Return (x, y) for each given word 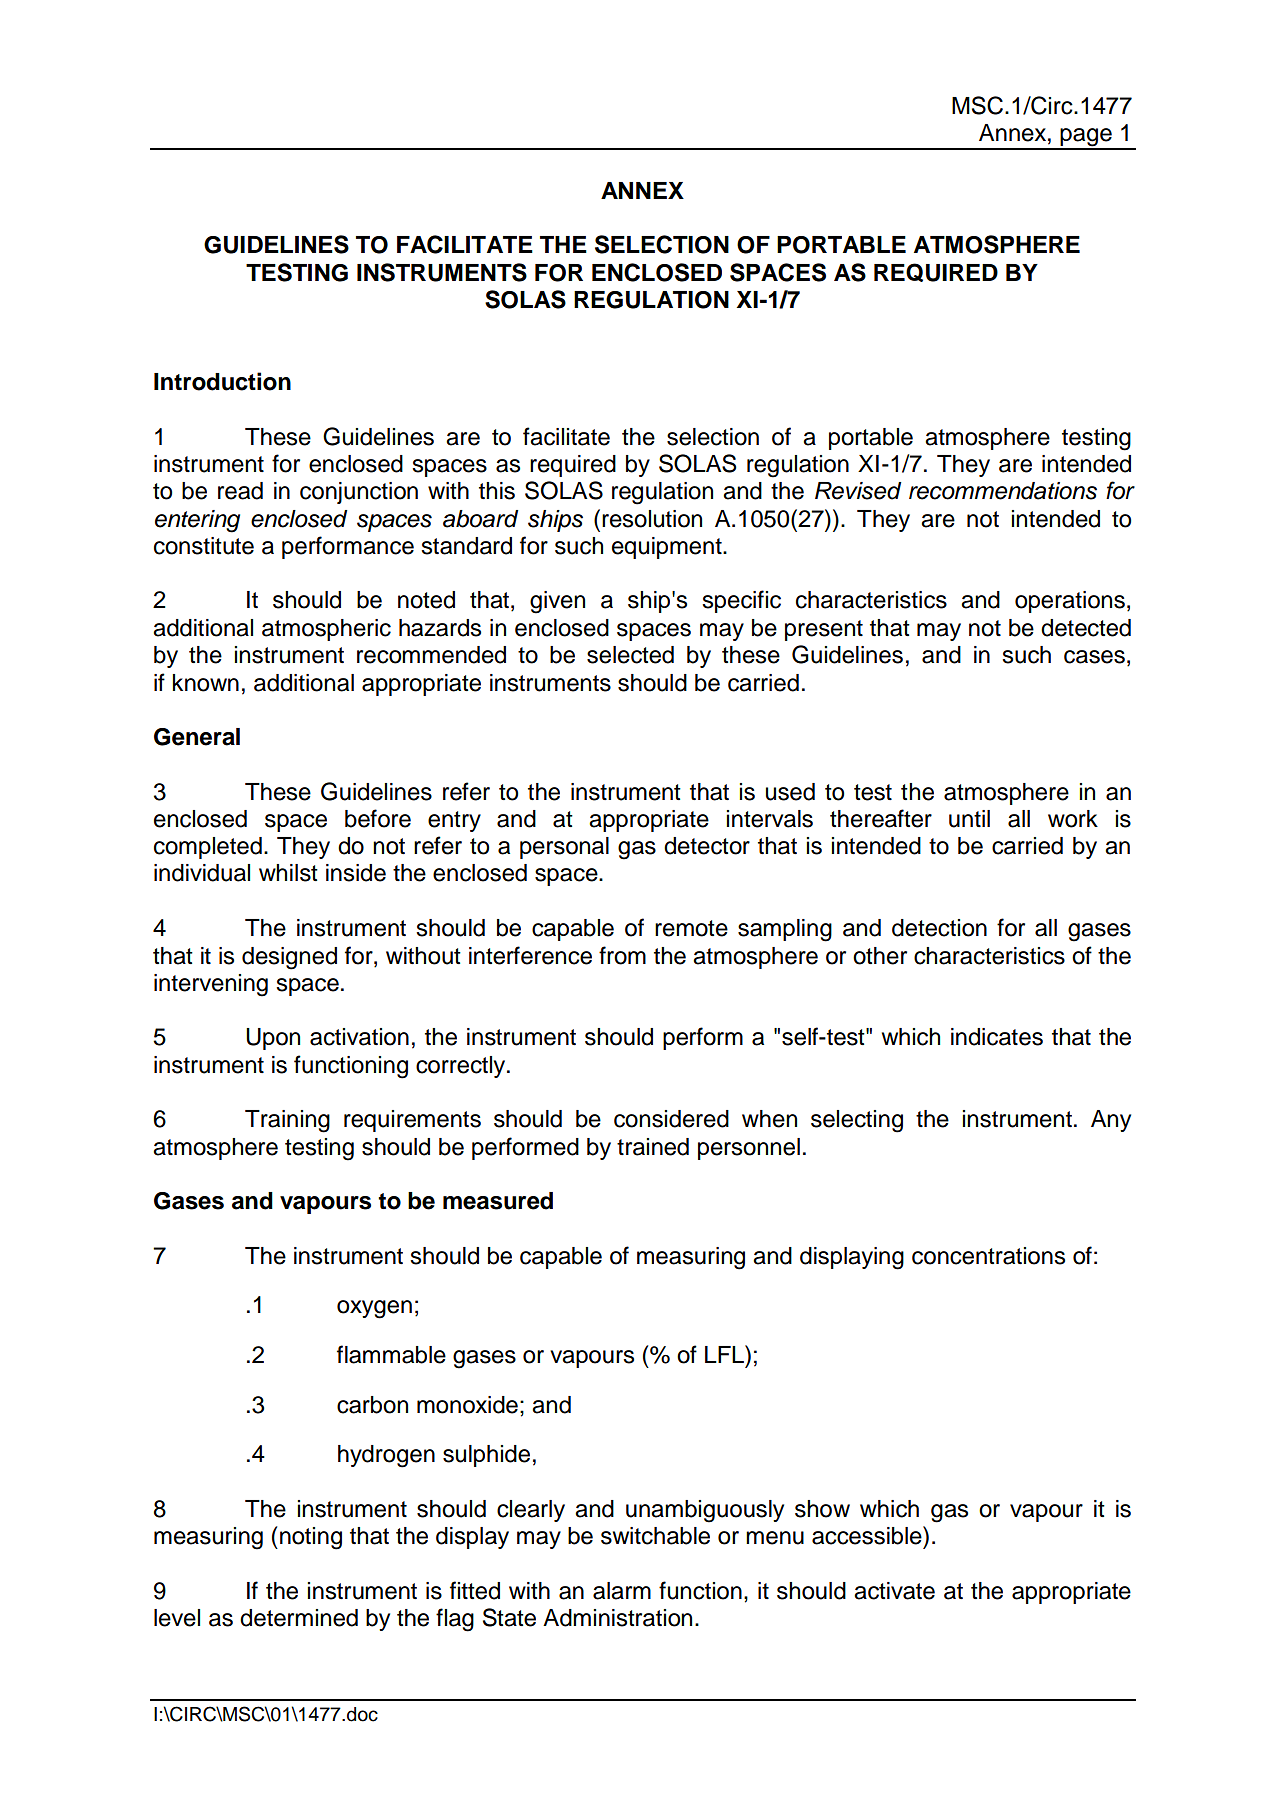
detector (707, 846)
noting (311, 1538)
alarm (622, 1591)
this (497, 491)
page (1086, 138)
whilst (288, 873)
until (969, 819)
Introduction (222, 381)
